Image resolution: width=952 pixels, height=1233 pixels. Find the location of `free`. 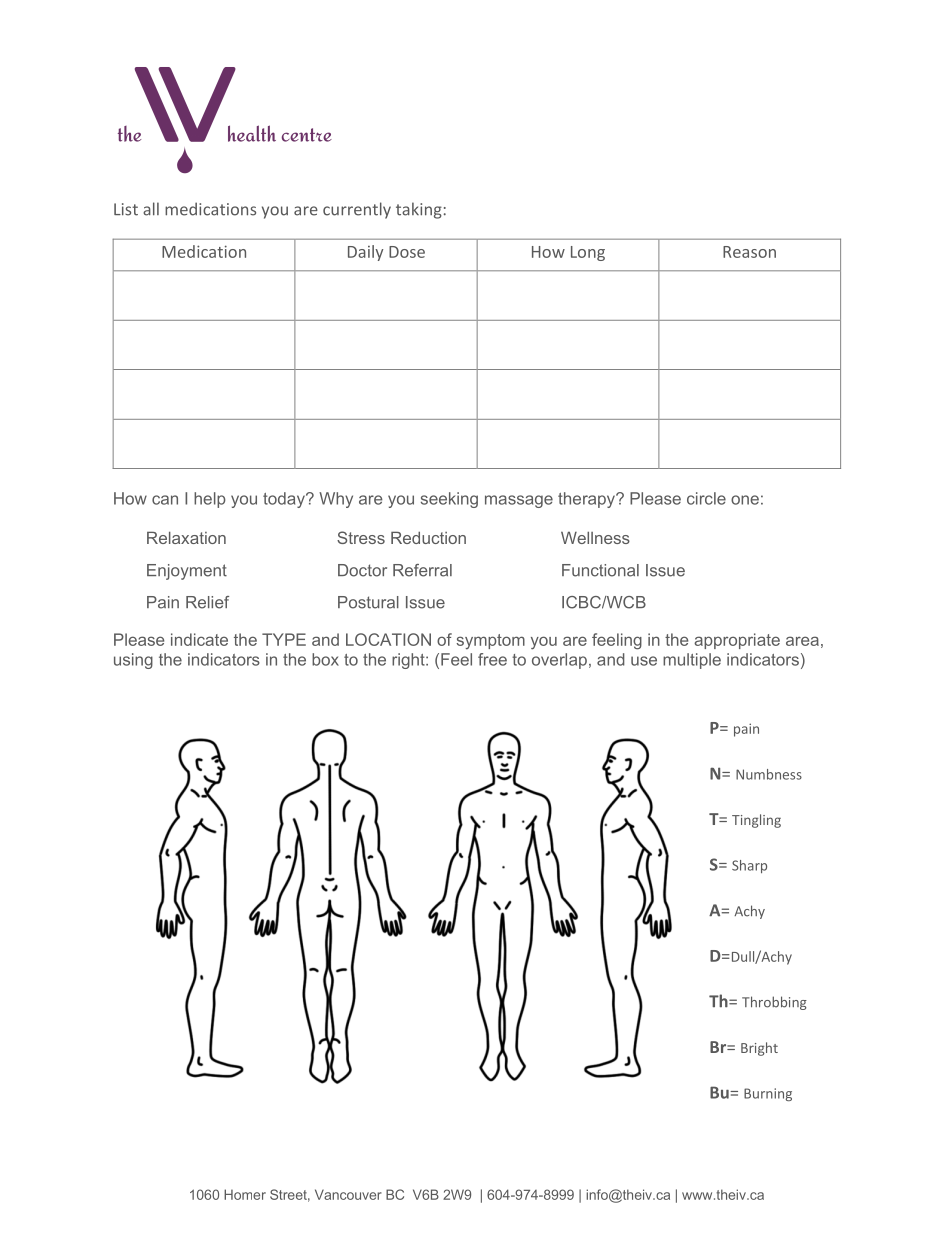

free is located at coordinates (492, 659).
